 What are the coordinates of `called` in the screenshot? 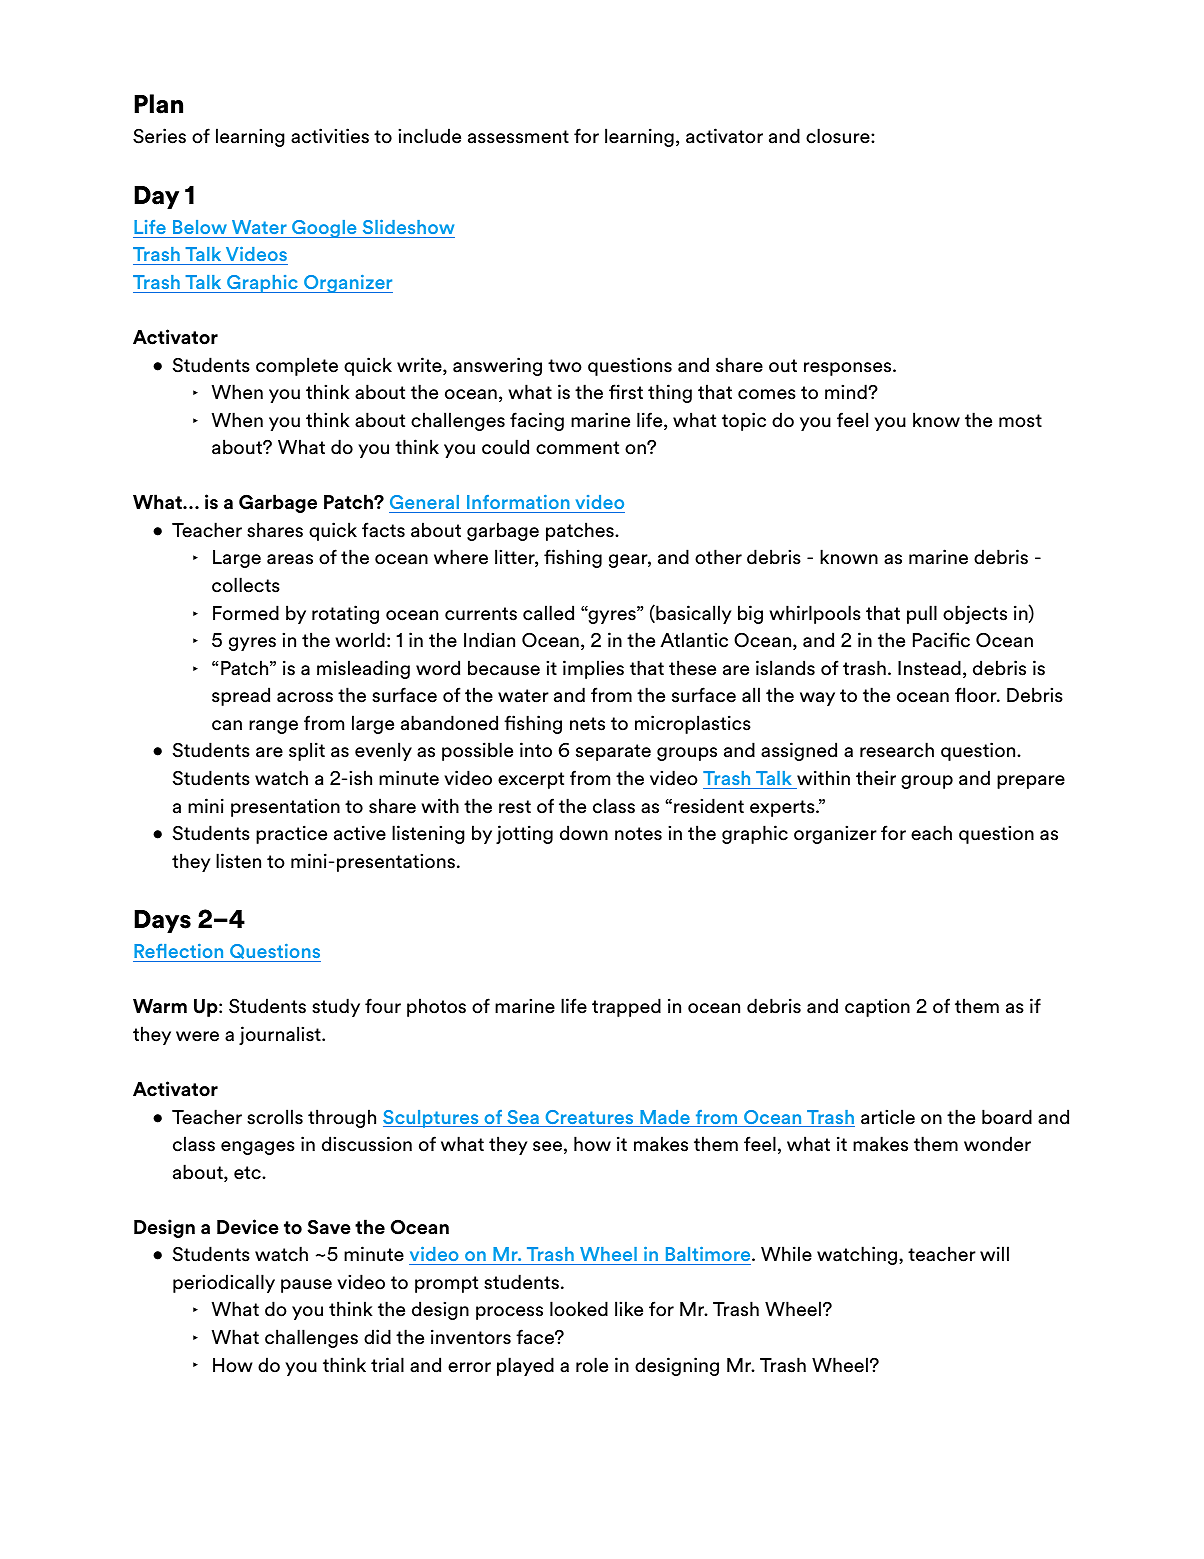 It's located at (548, 613).
